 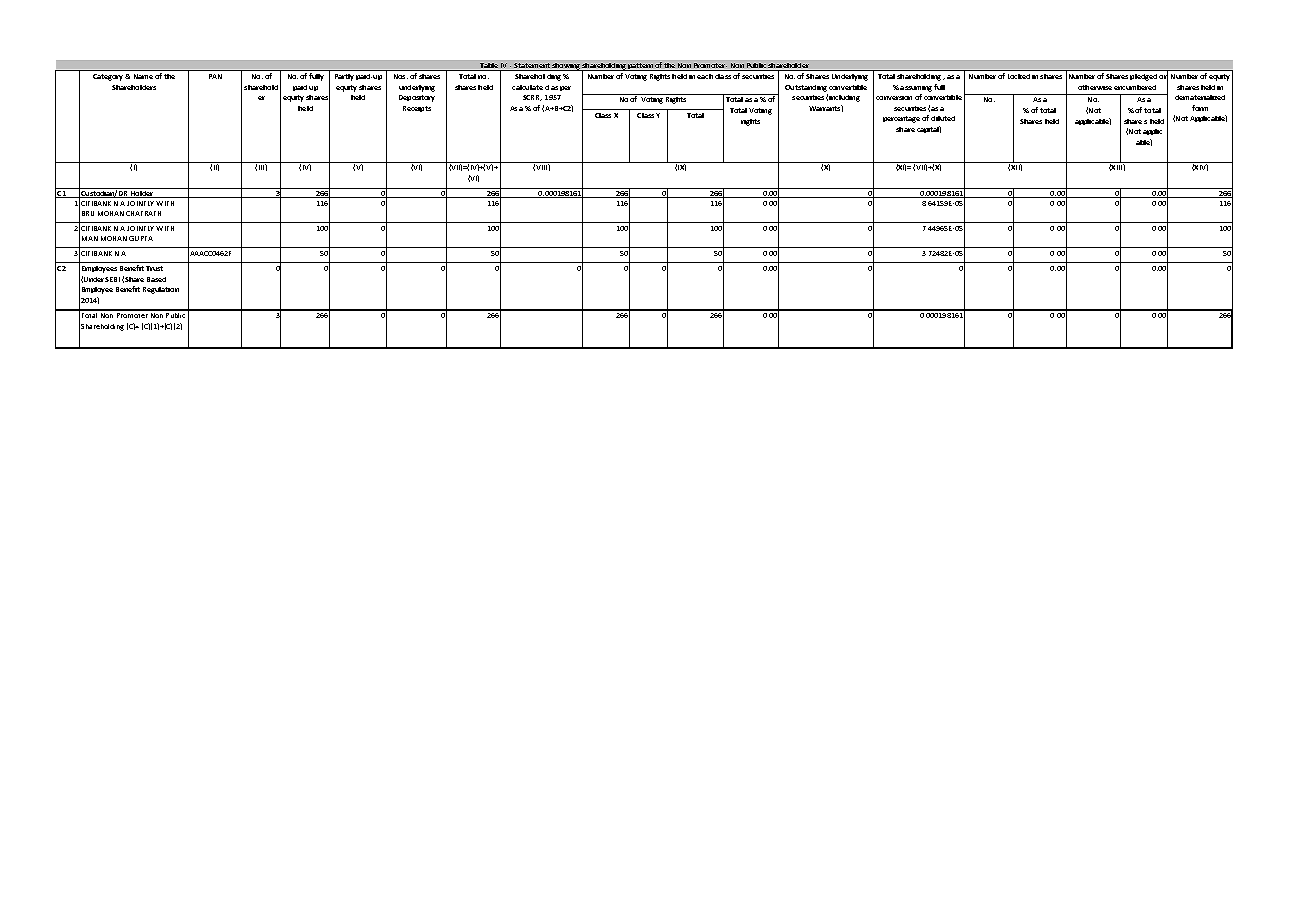 I want to click on GUPTA, so click(x=141, y=238).
